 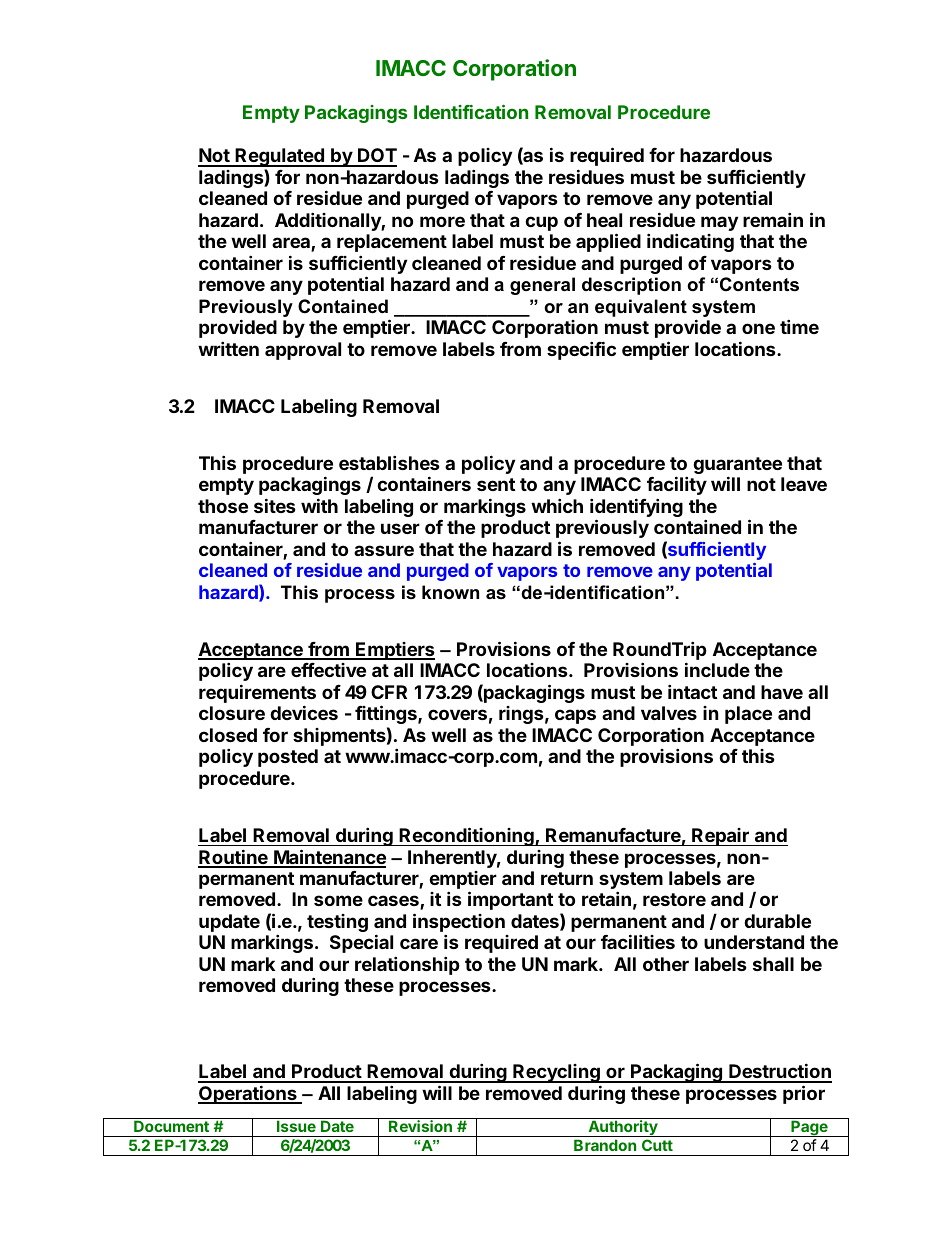 I want to click on Maintenance, so click(x=329, y=858).
